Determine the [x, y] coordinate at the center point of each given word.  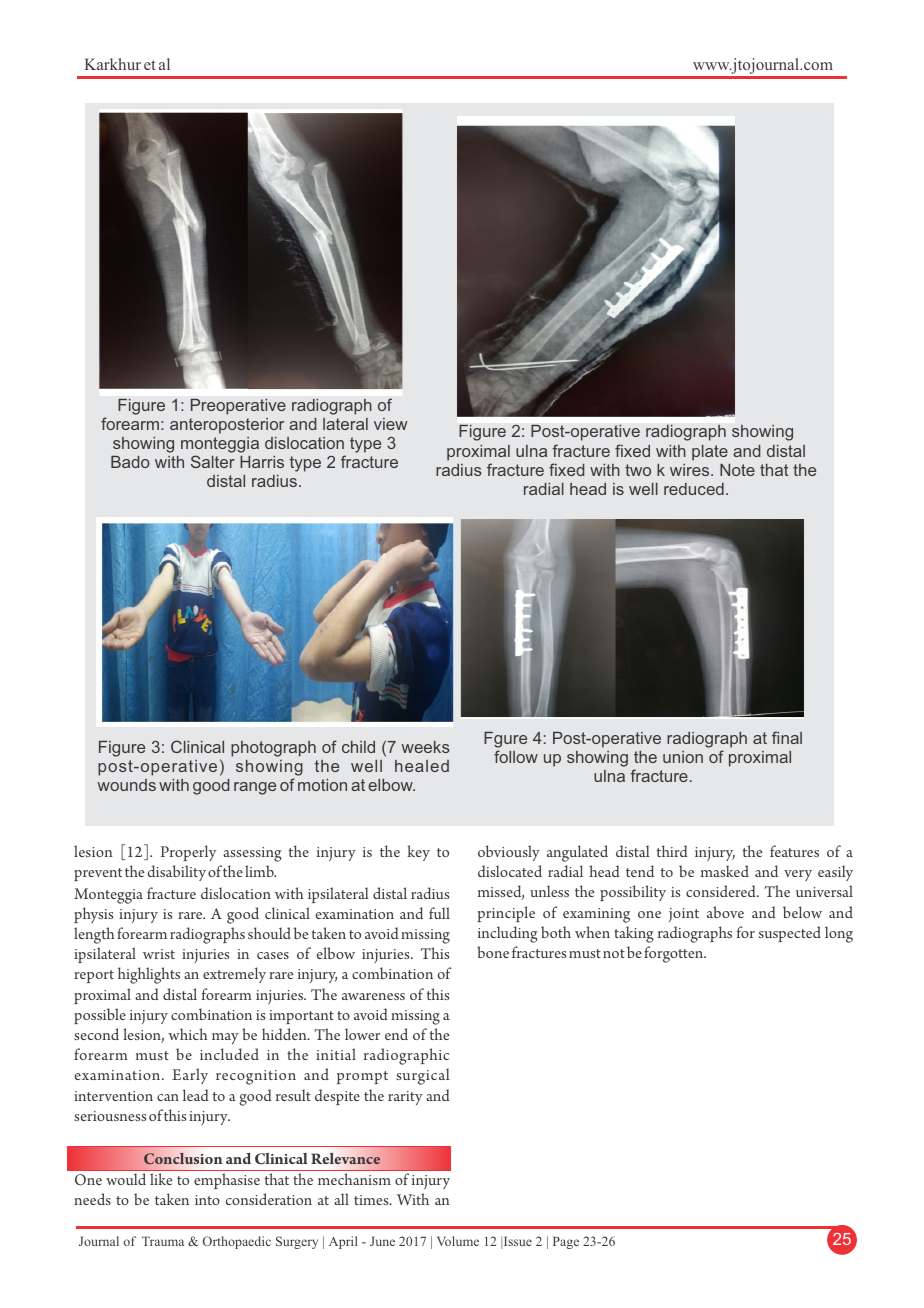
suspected [790, 934]
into [207, 1200]
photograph [273, 749]
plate [710, 453]
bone [493, 952]
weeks [425, 747]
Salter [213, 461]
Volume [458, 1241]
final [787, 737]
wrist [159, 954]
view [391, 424]
